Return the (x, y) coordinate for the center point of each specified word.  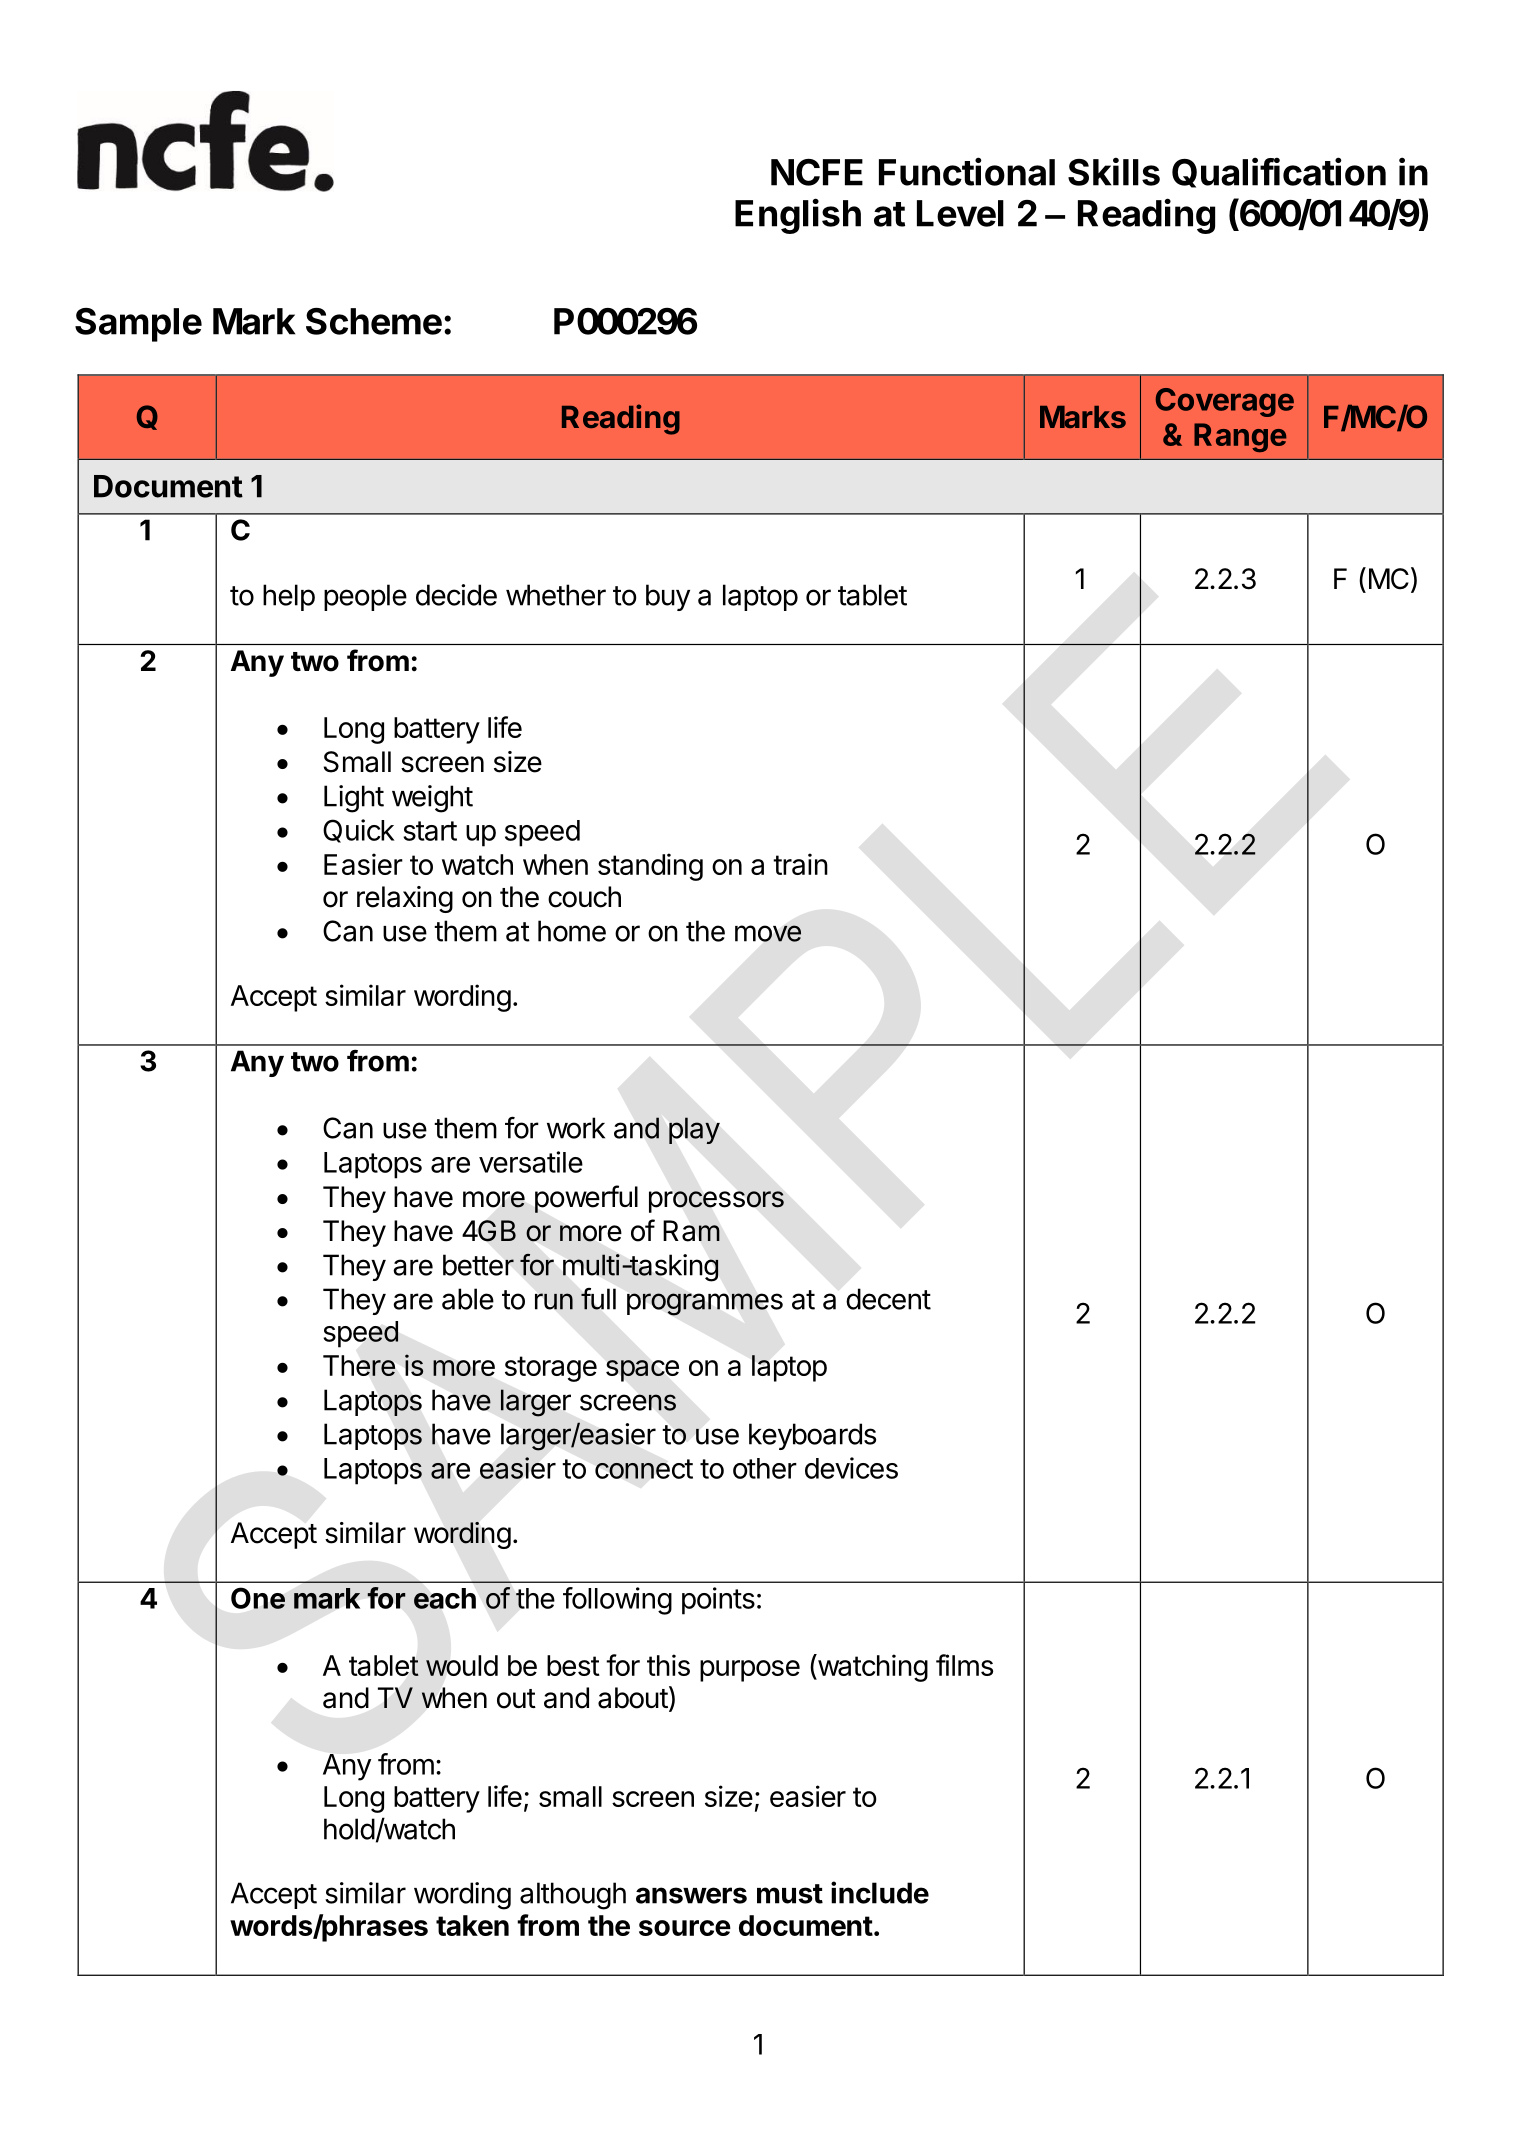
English (798, 216)
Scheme (374, 321)
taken (472, 1925)
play (694, 1130)
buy (668, 597)
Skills (1114, 171)
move (768, 933)
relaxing (405, 899)
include (880, 1892)
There (359, 1365)
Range (1240, 437)
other (765, 1468)
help (289, 597)
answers (691, 1895)
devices (851, 1468)
